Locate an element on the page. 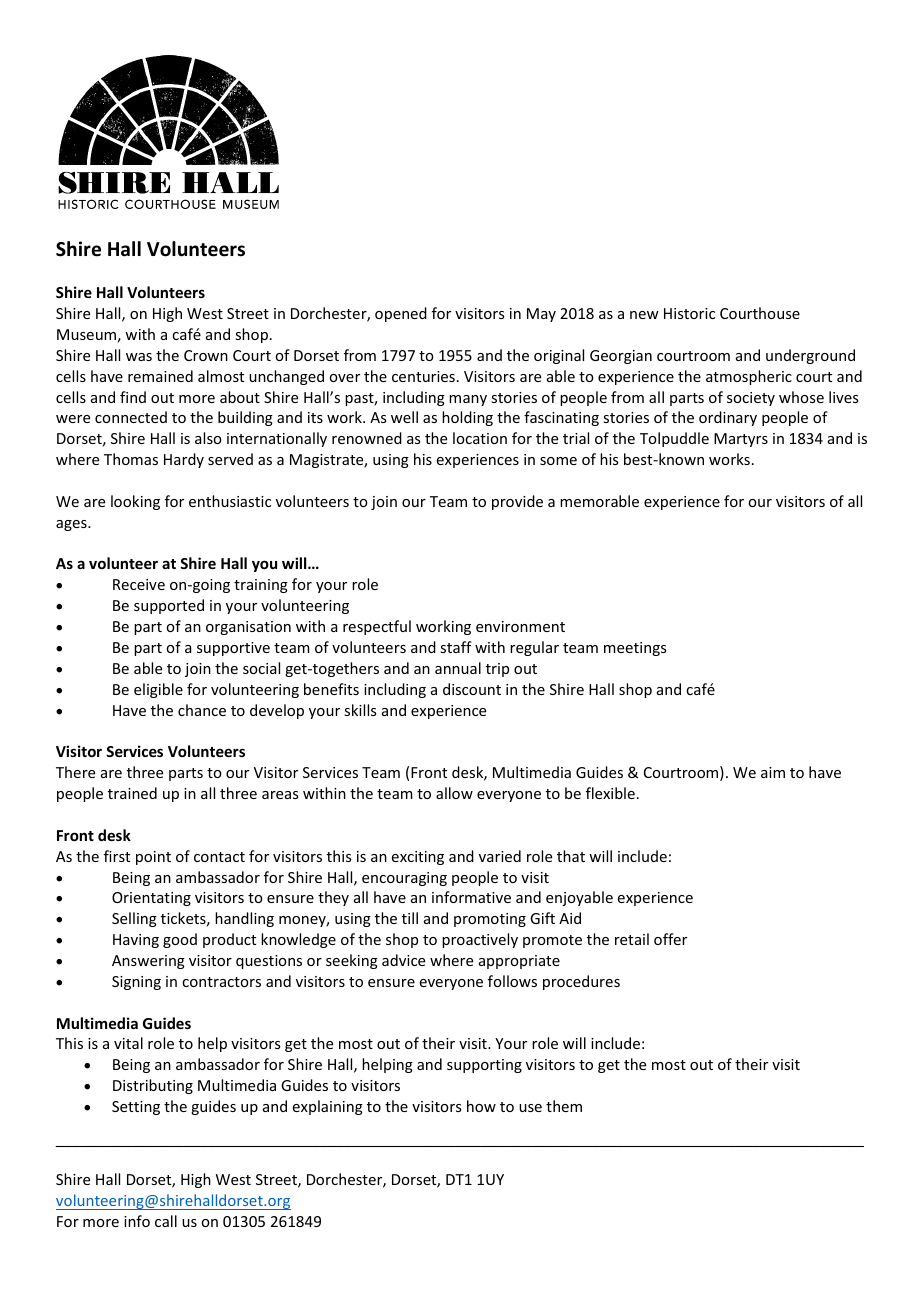  discount is located at coordinates (472, 689).
